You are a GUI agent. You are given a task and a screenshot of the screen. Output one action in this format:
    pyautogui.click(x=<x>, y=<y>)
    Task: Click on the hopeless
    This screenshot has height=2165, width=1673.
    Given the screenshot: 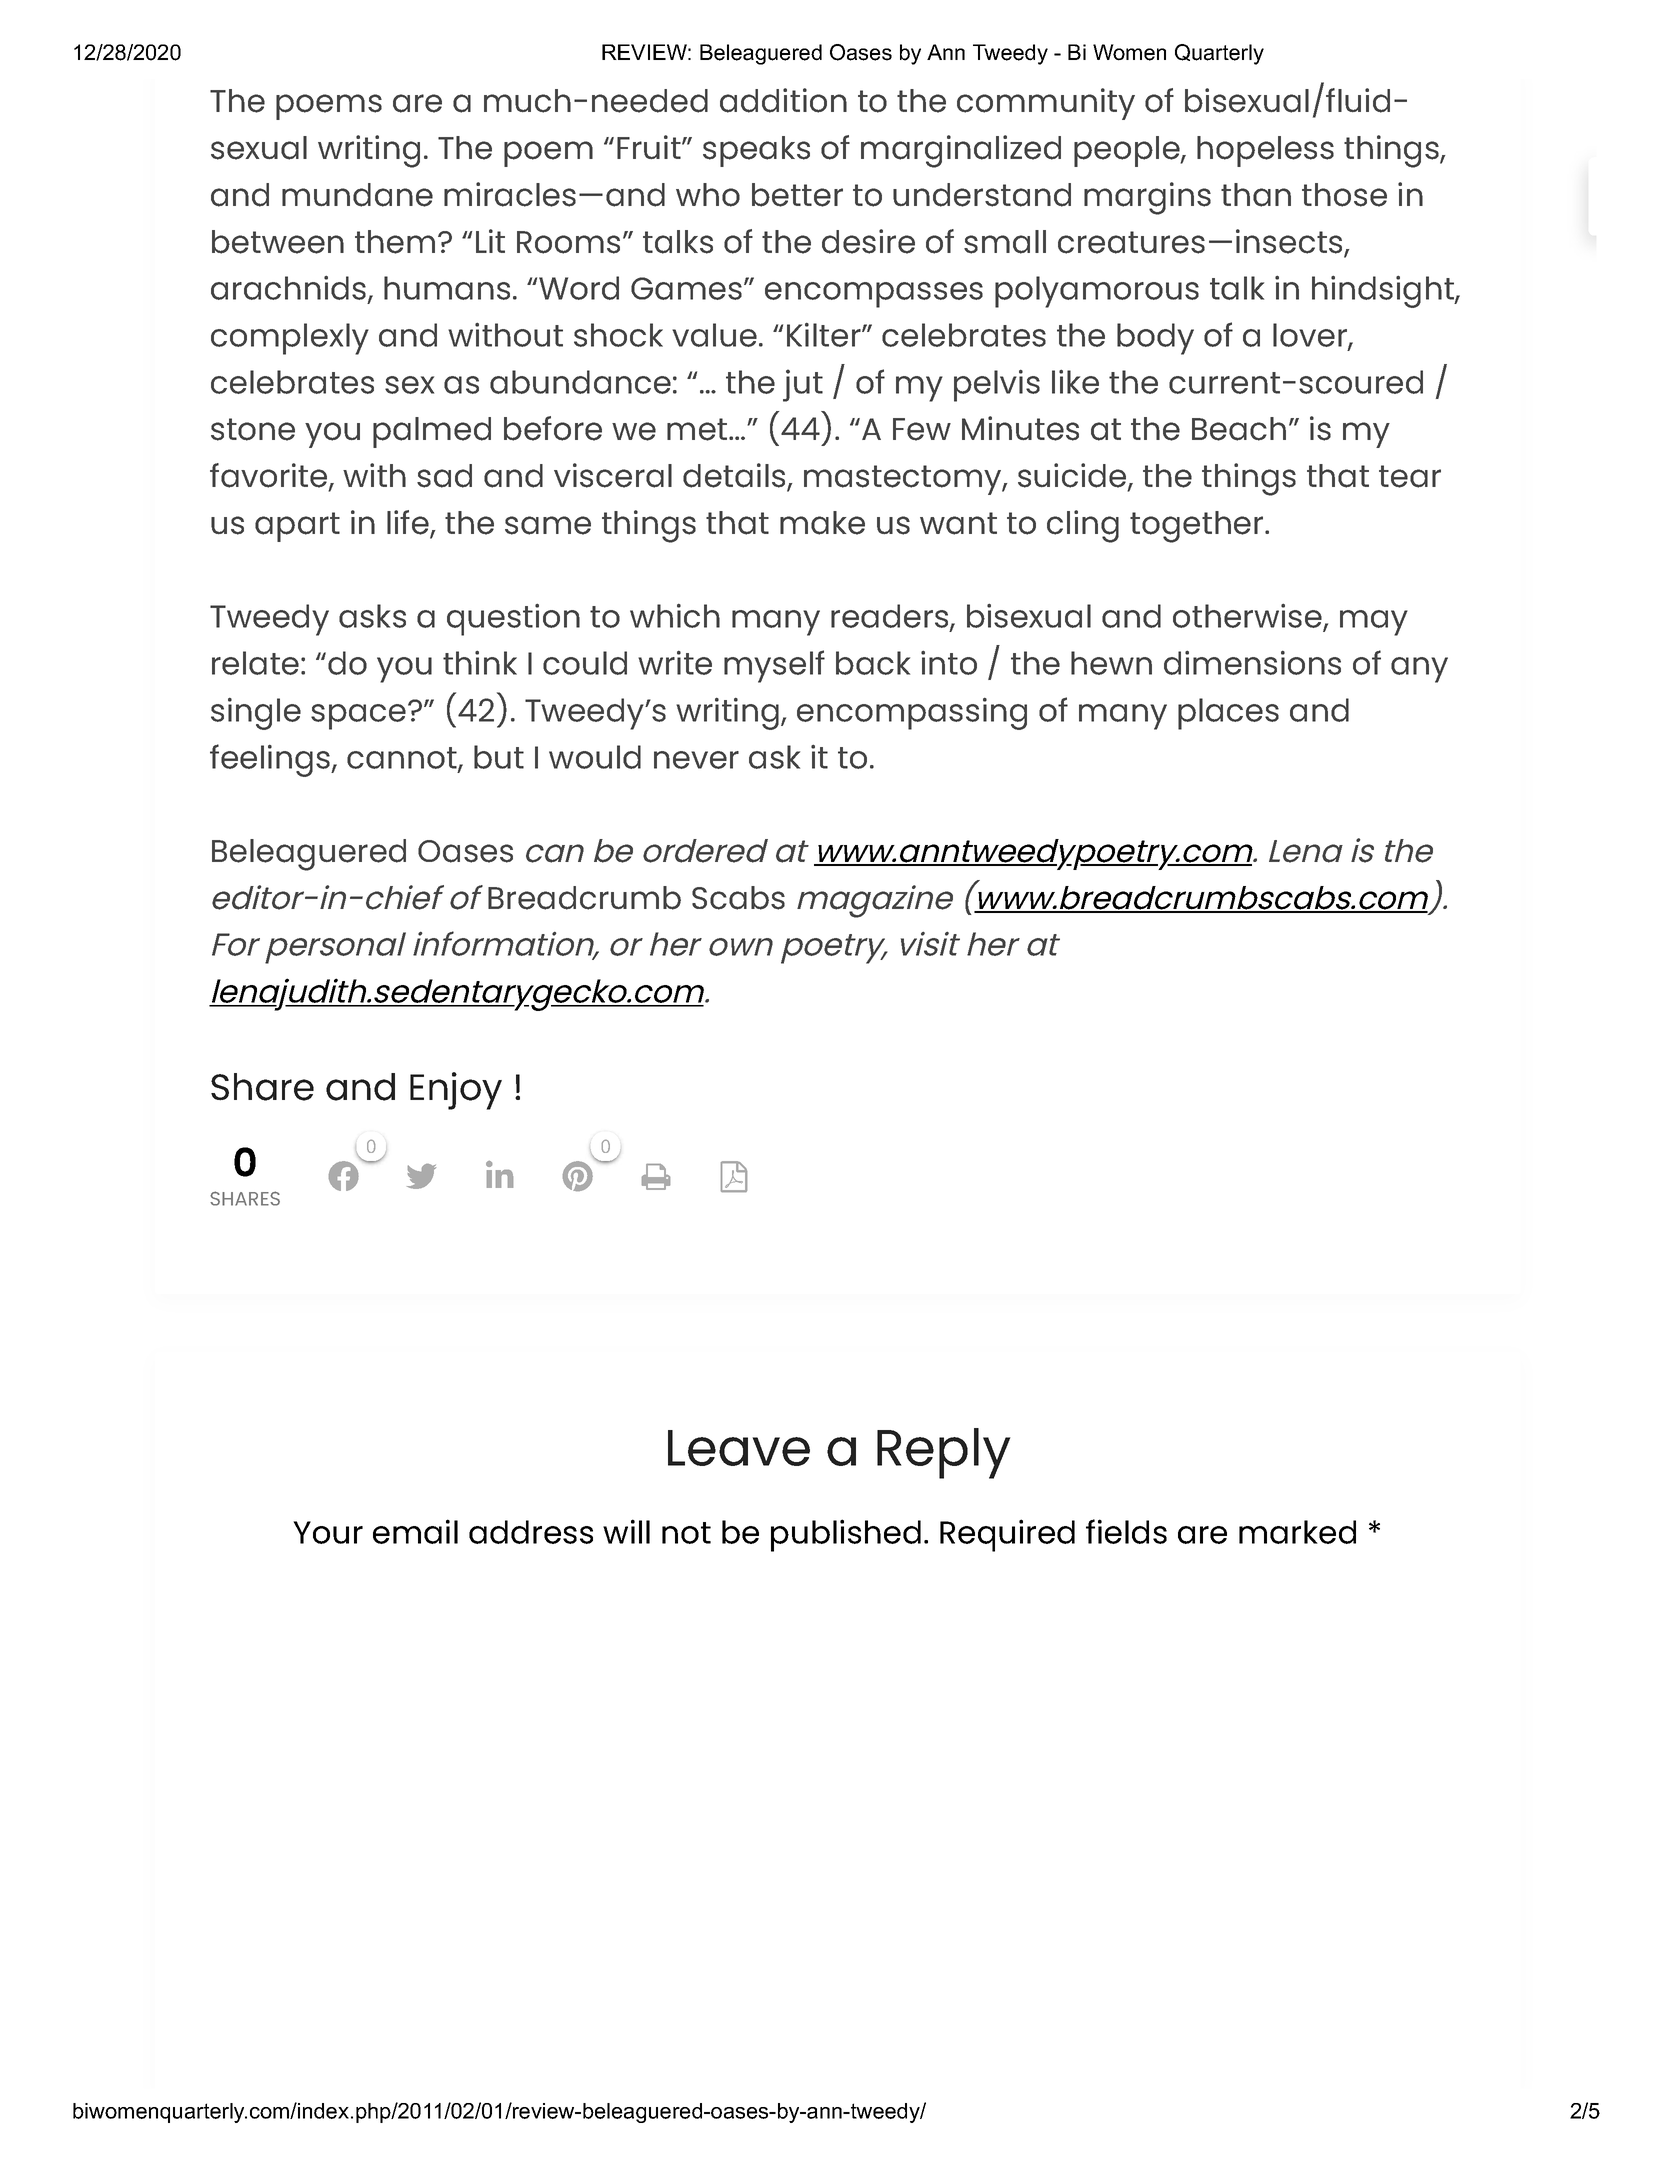 What is the action you would take?
    pyautogui.click(x=1265, y=151)
